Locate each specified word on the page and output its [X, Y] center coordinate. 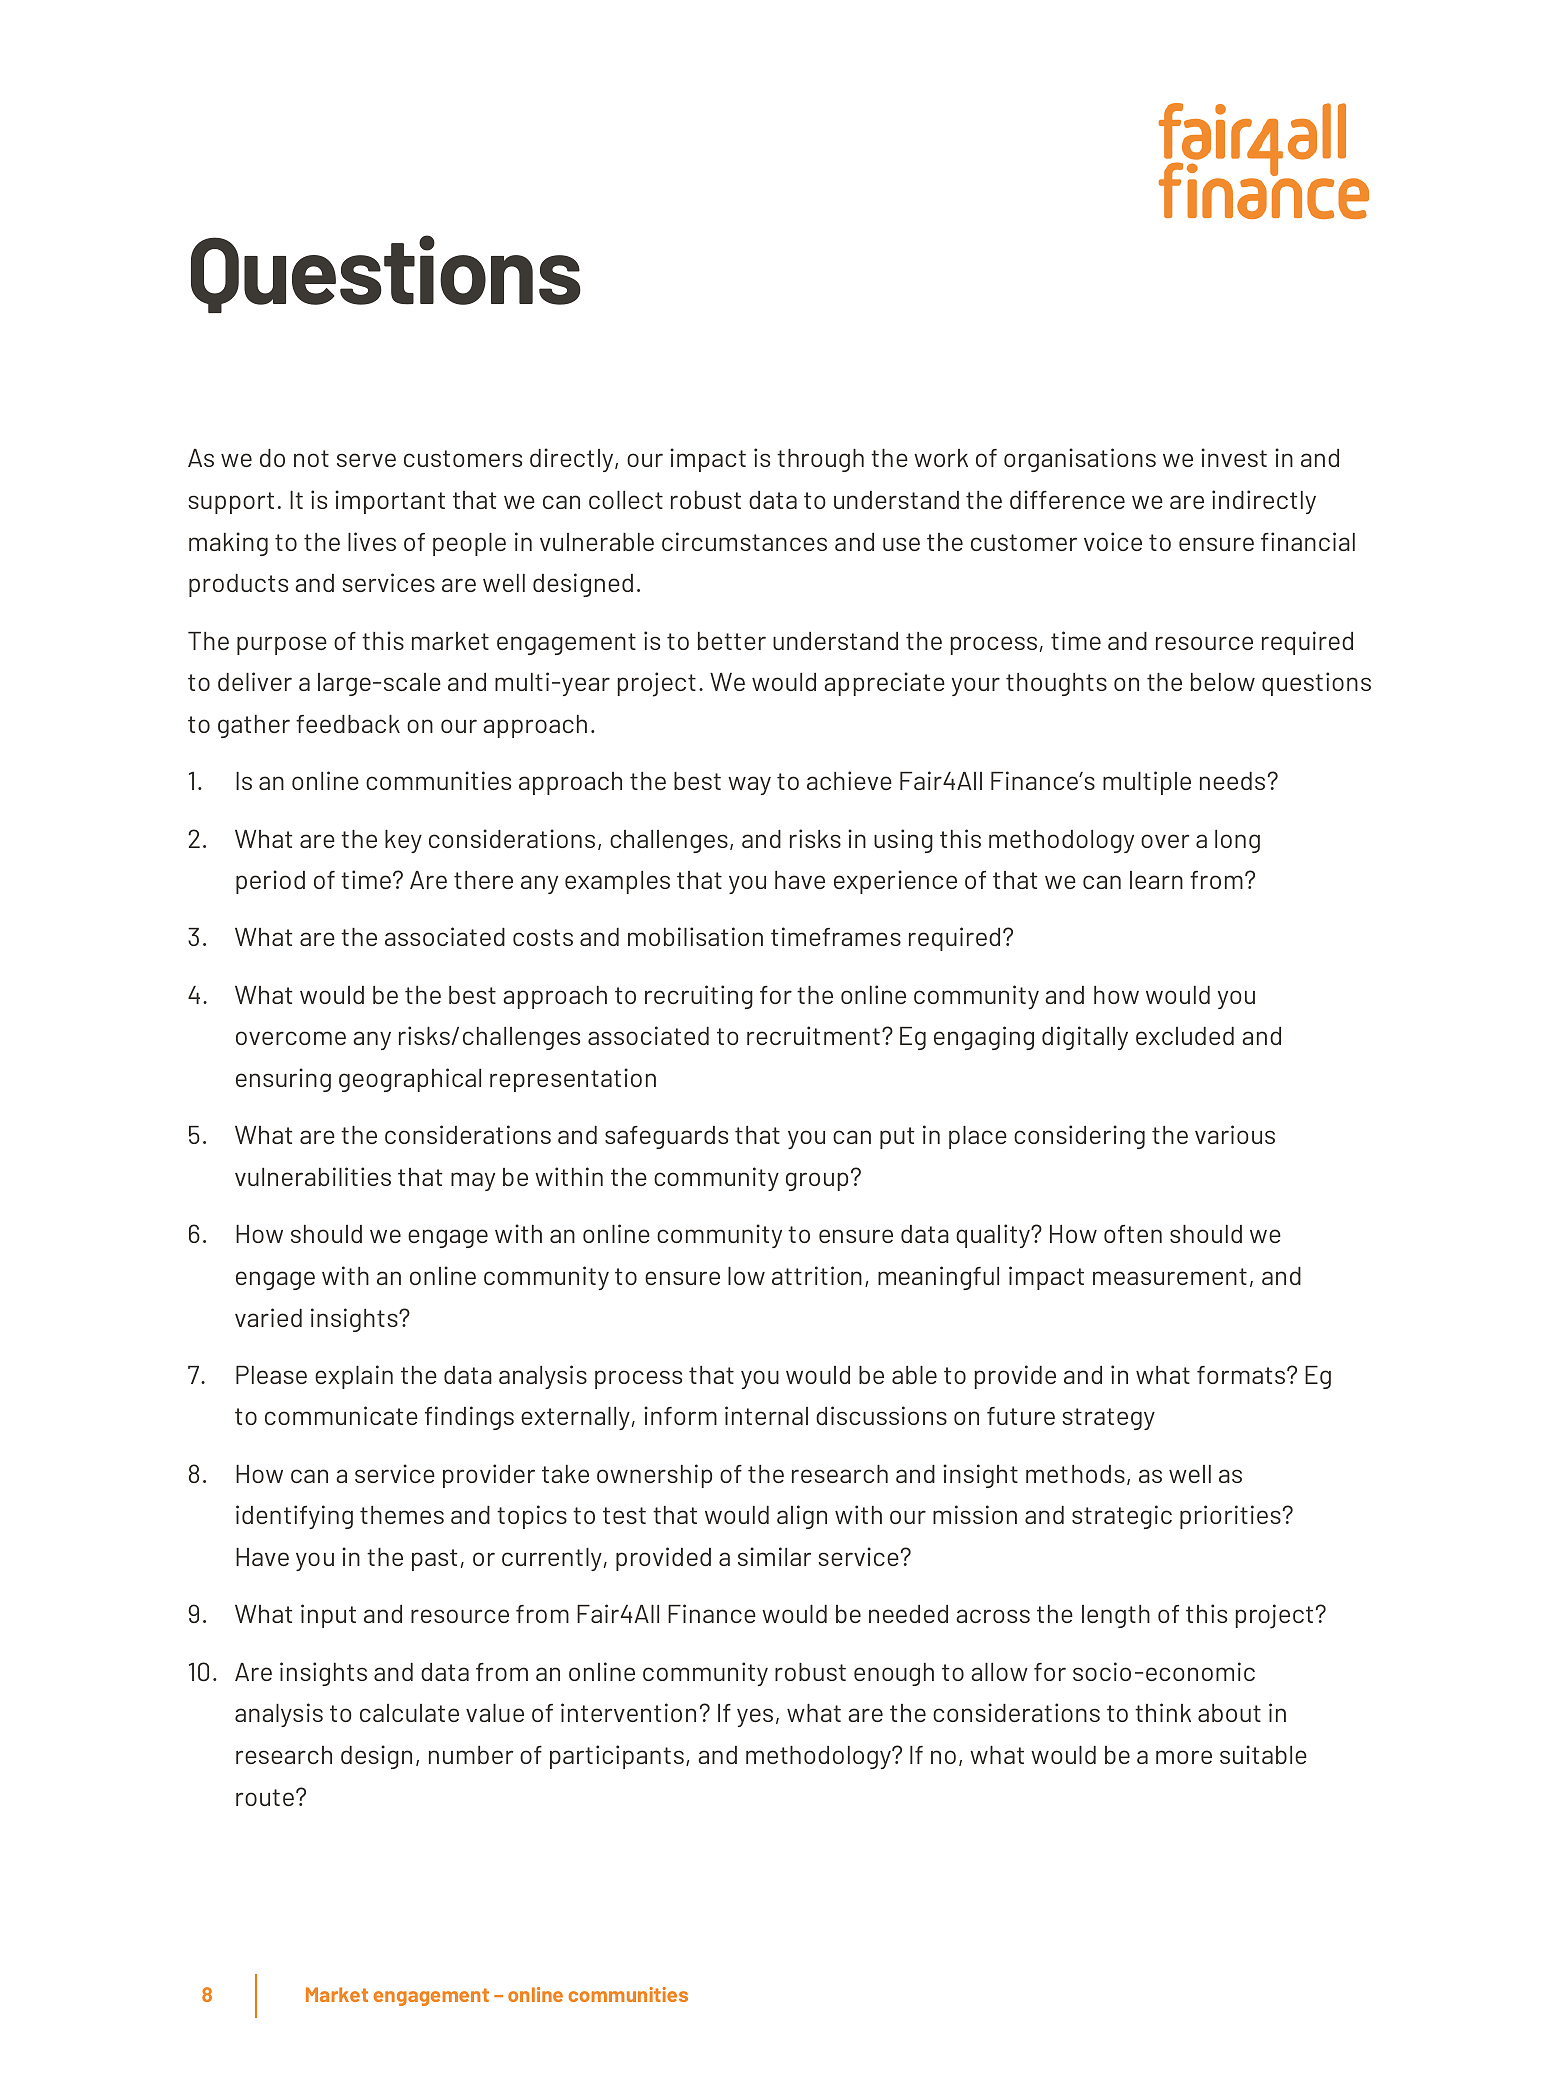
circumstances [744, 541]
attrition [817, 1275]
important [390, 502]
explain [354, 1377]
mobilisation [695, 936]
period [270, 882]
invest [1234, 457]
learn [1156, 880]
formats [1242, 1375]
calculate [409, 1713]
